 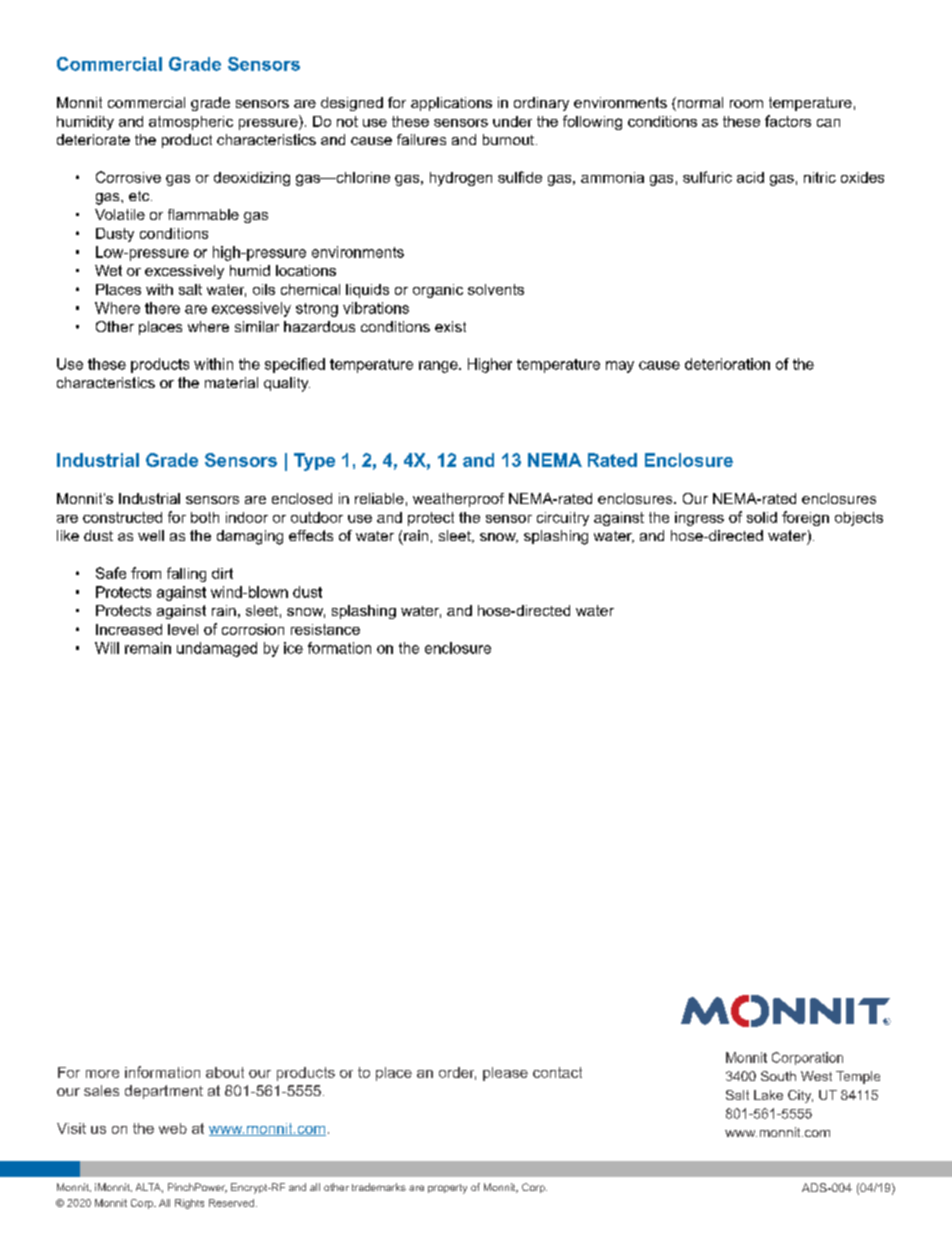 What do you see at coordinates (508, 139) in the screenshot?
I see `burnout` at bounding box center [508, 139].
